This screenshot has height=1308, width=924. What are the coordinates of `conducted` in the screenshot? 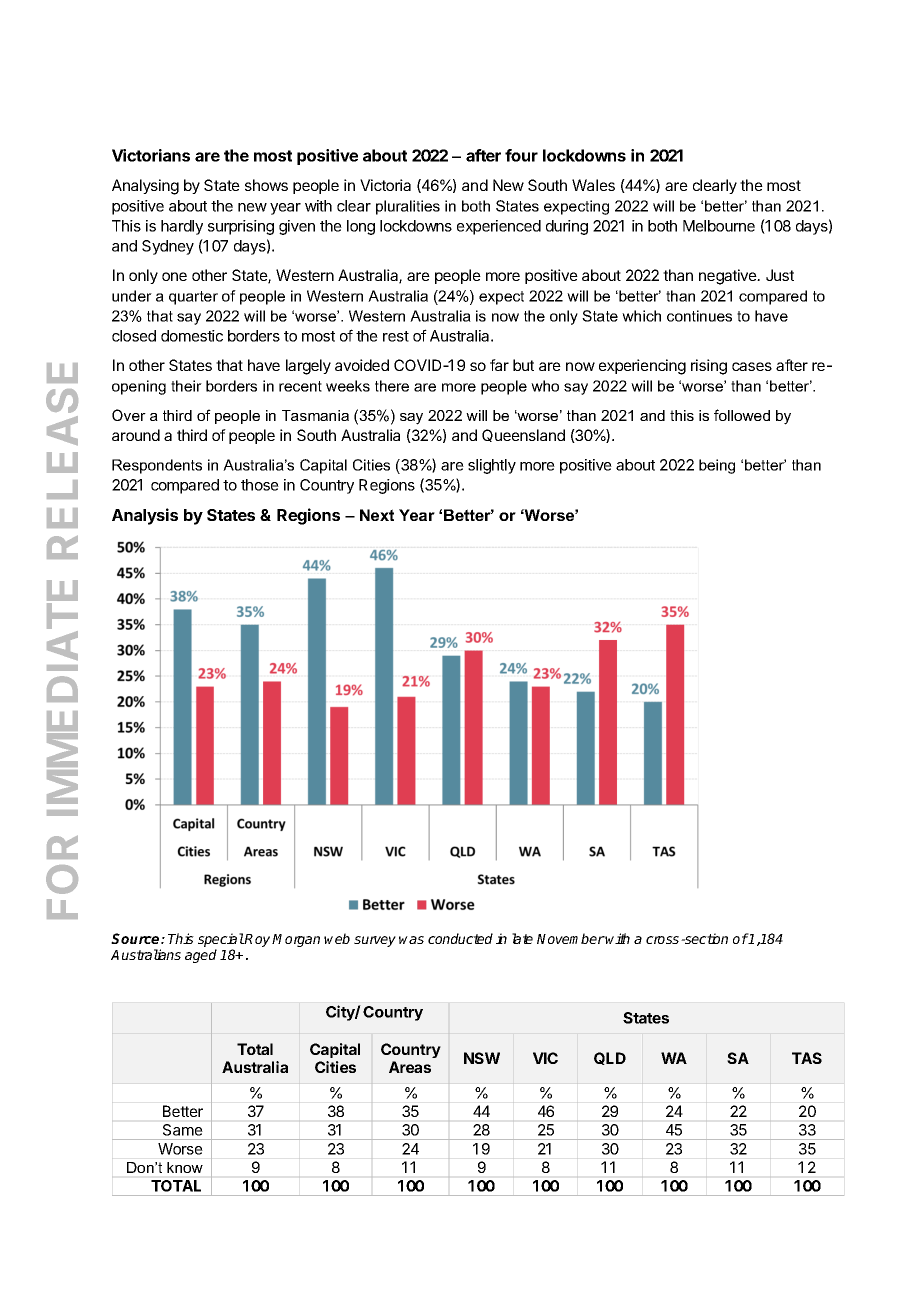 It's located at (460, 938).
